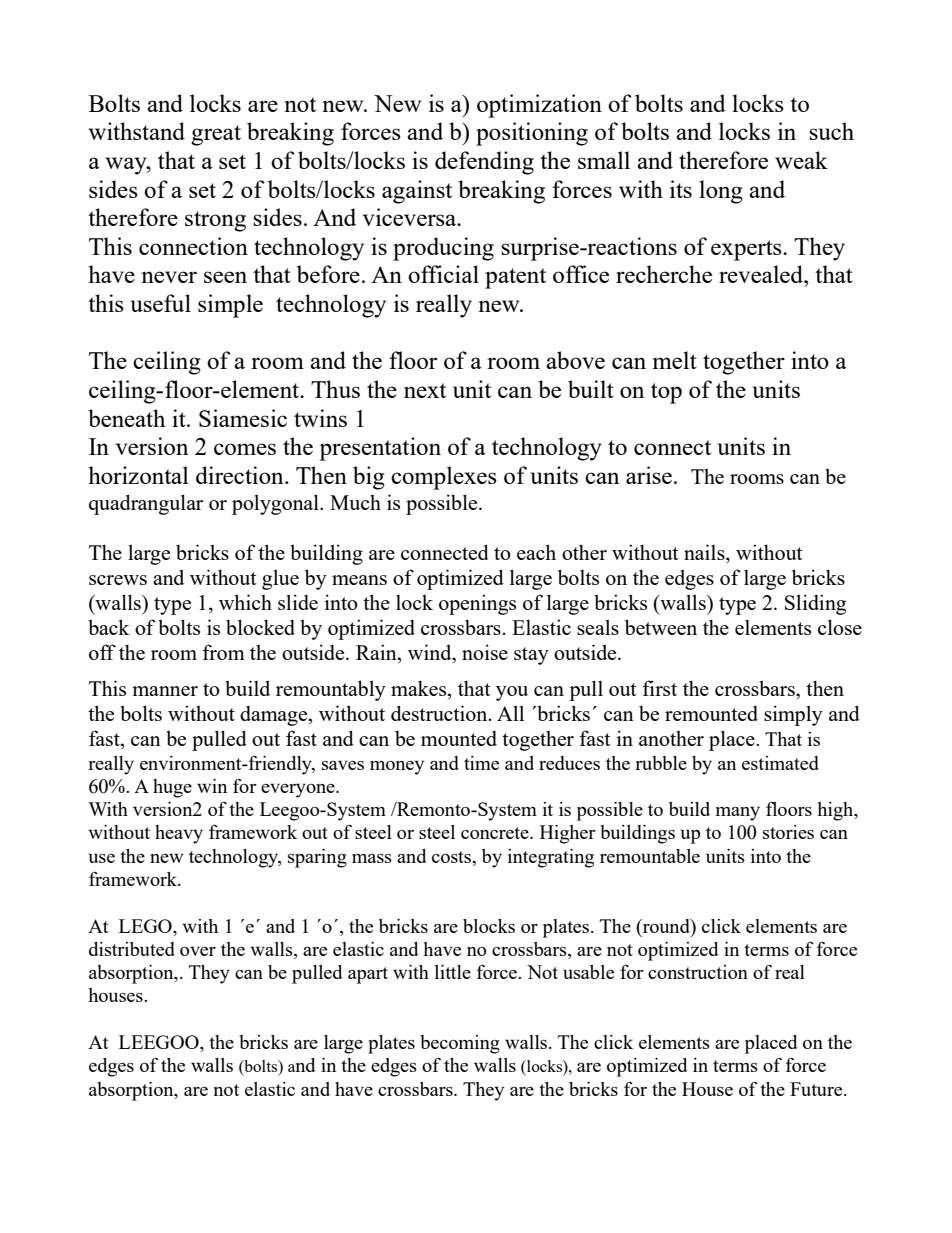  I want to click on defending, so click(484, 163).
